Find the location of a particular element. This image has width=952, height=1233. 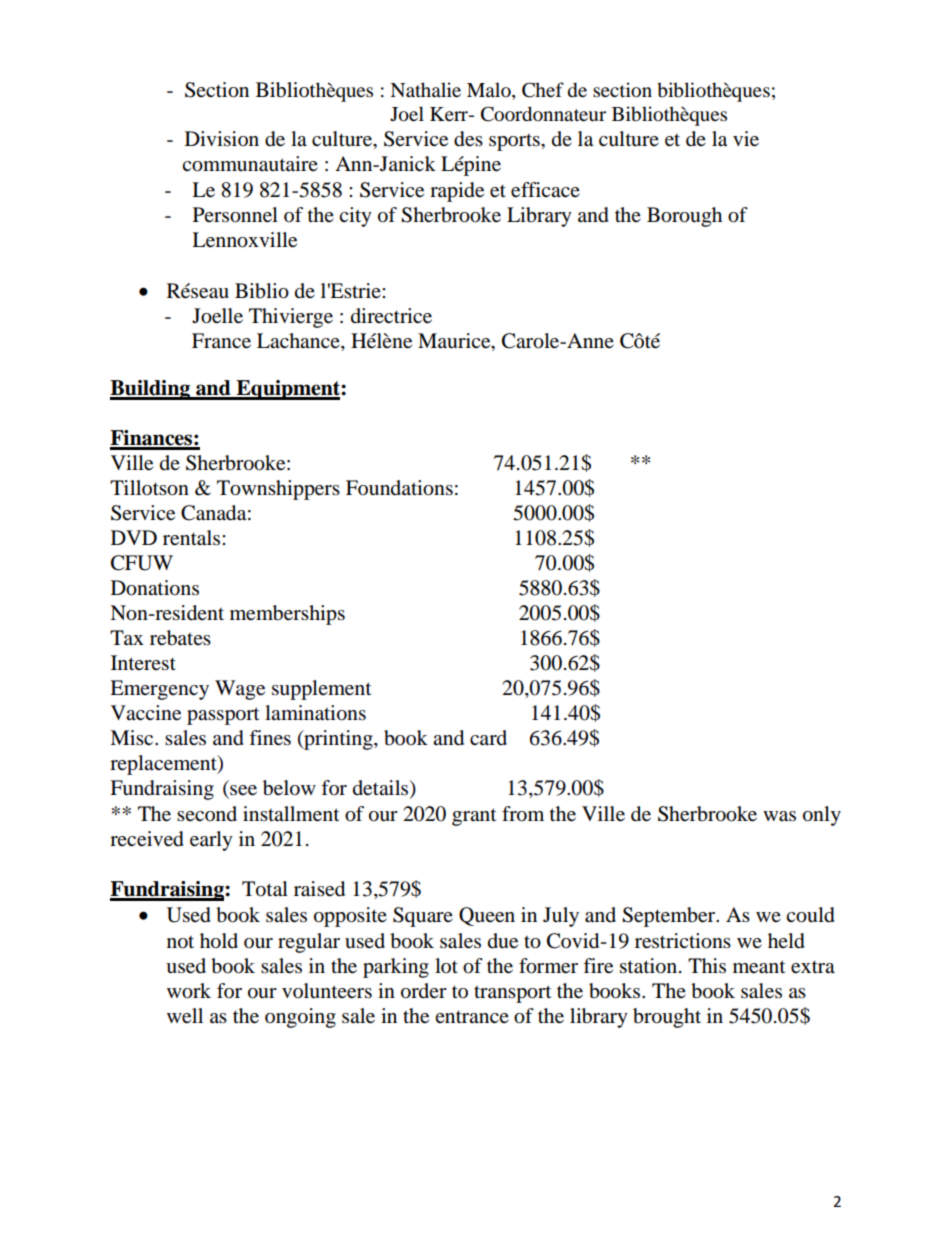

rentals is located at coordinates (193, 538).
